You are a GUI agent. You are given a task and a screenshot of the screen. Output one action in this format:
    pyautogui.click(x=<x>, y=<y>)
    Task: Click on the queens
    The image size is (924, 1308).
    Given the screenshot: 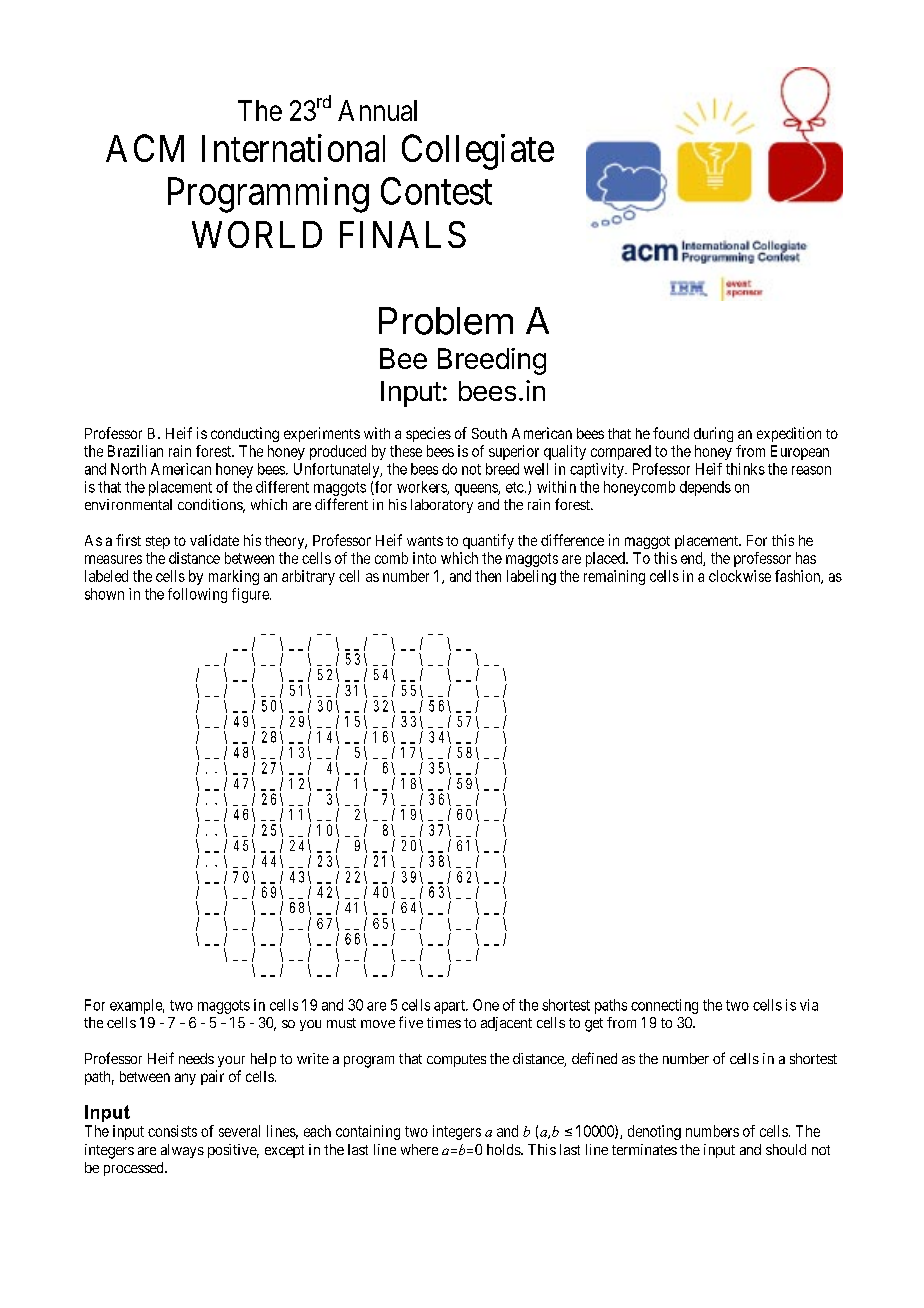 What is the action you would take?
    pyautogui.click(x=477, y=490)
